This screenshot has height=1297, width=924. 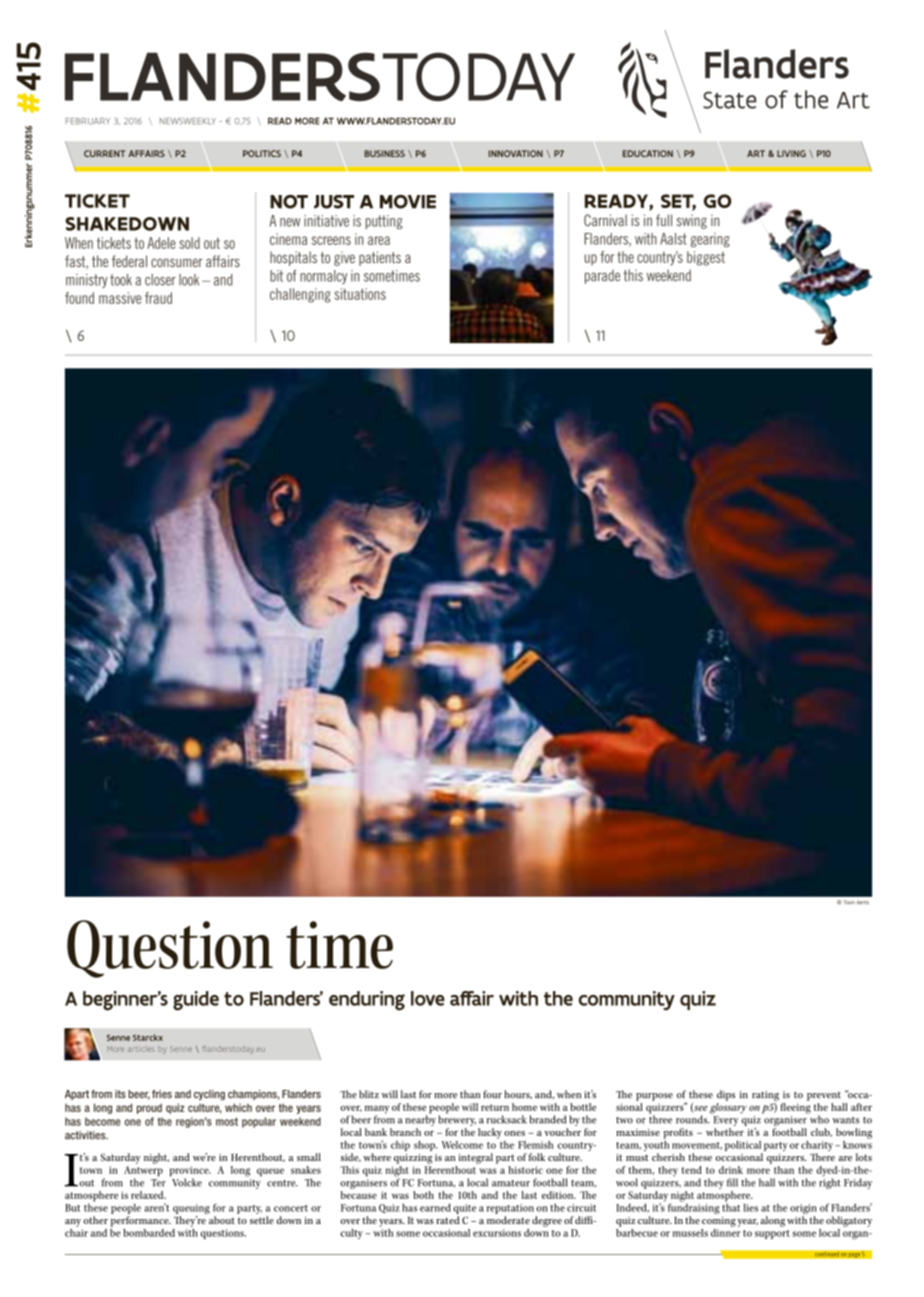 I want to click on quite, so click(x=464, y=1209).
